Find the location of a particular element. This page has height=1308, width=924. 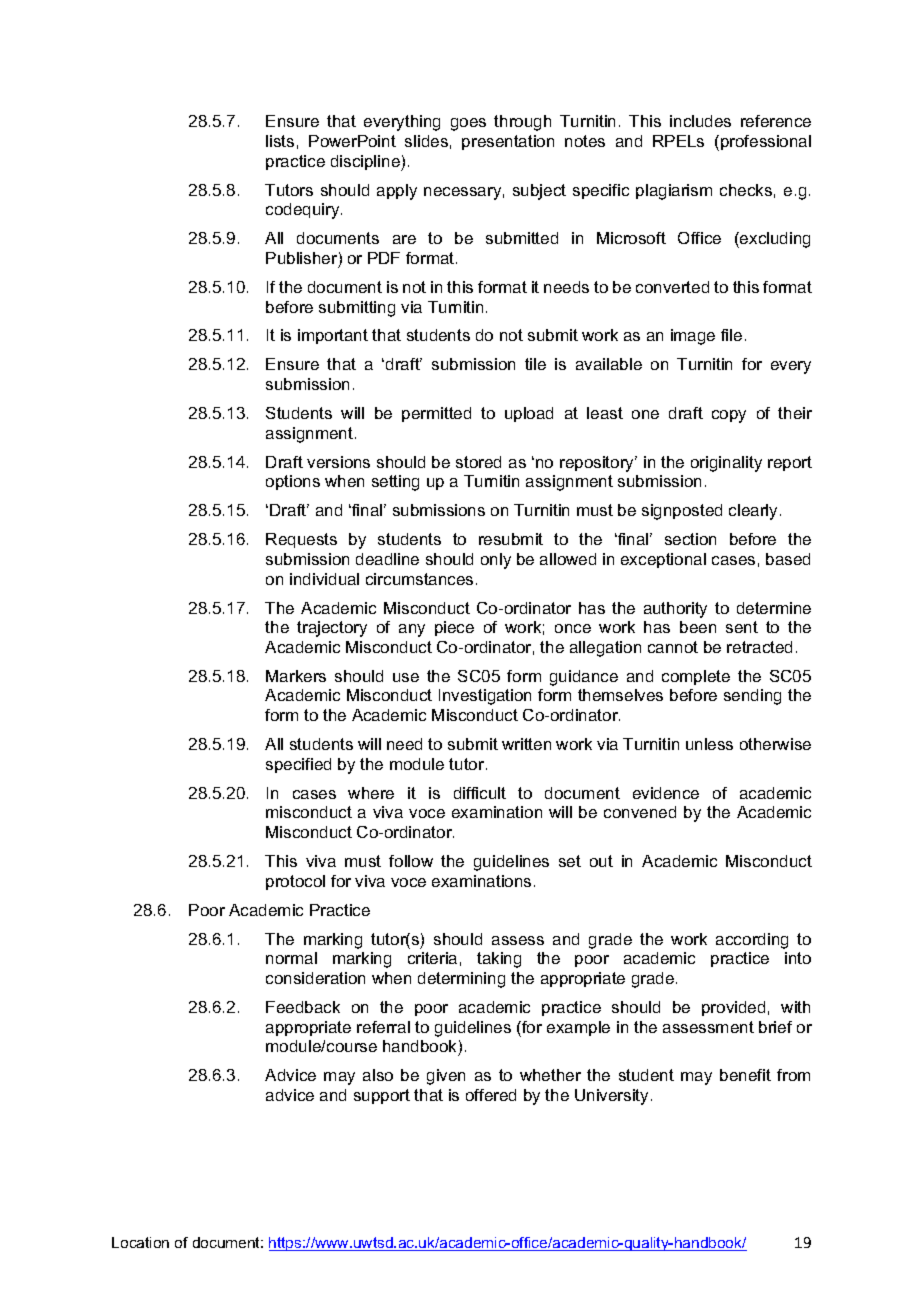

Location is located at coordinates (140, 1242).
